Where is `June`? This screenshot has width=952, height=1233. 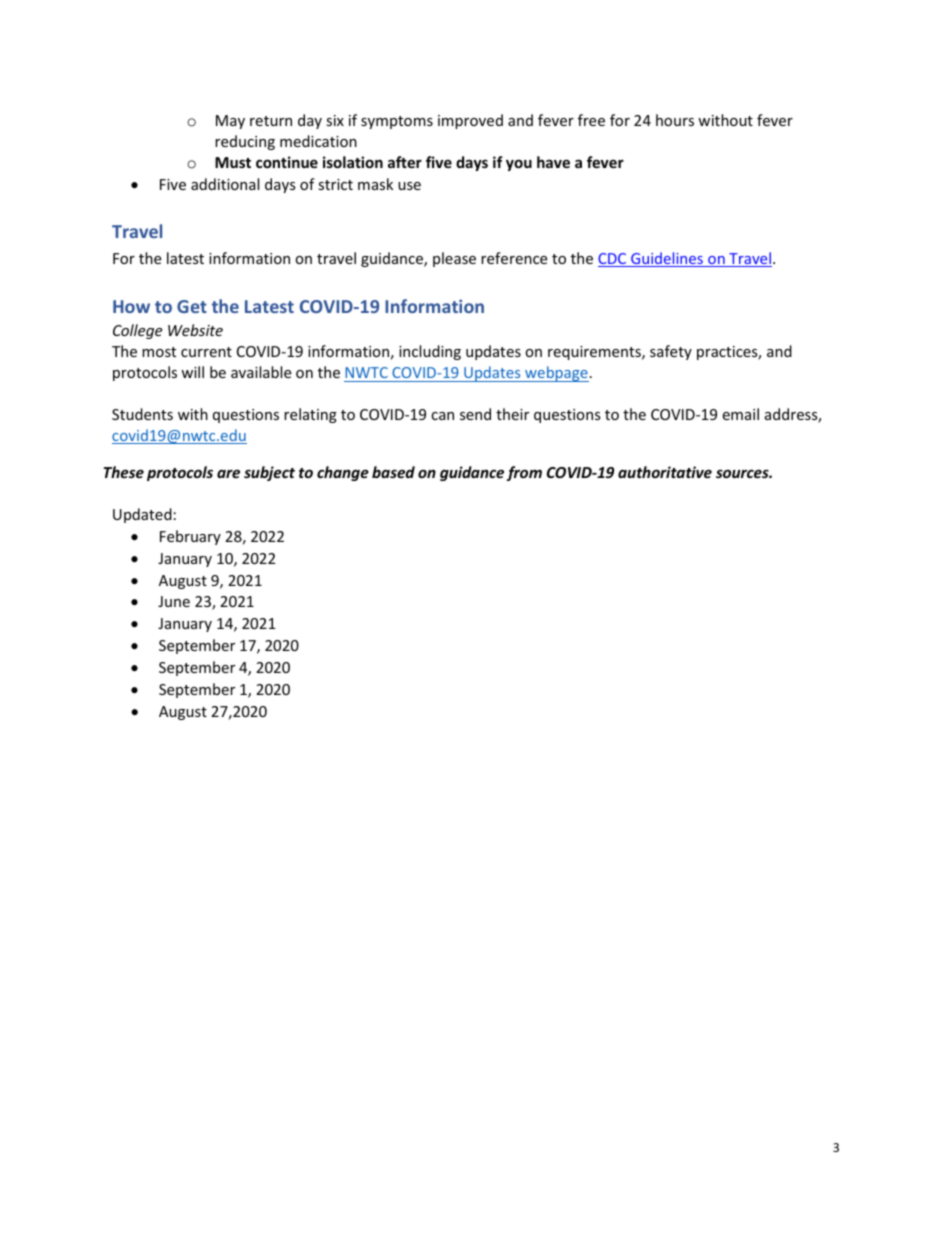 June is located at coordinates (174, 601).
